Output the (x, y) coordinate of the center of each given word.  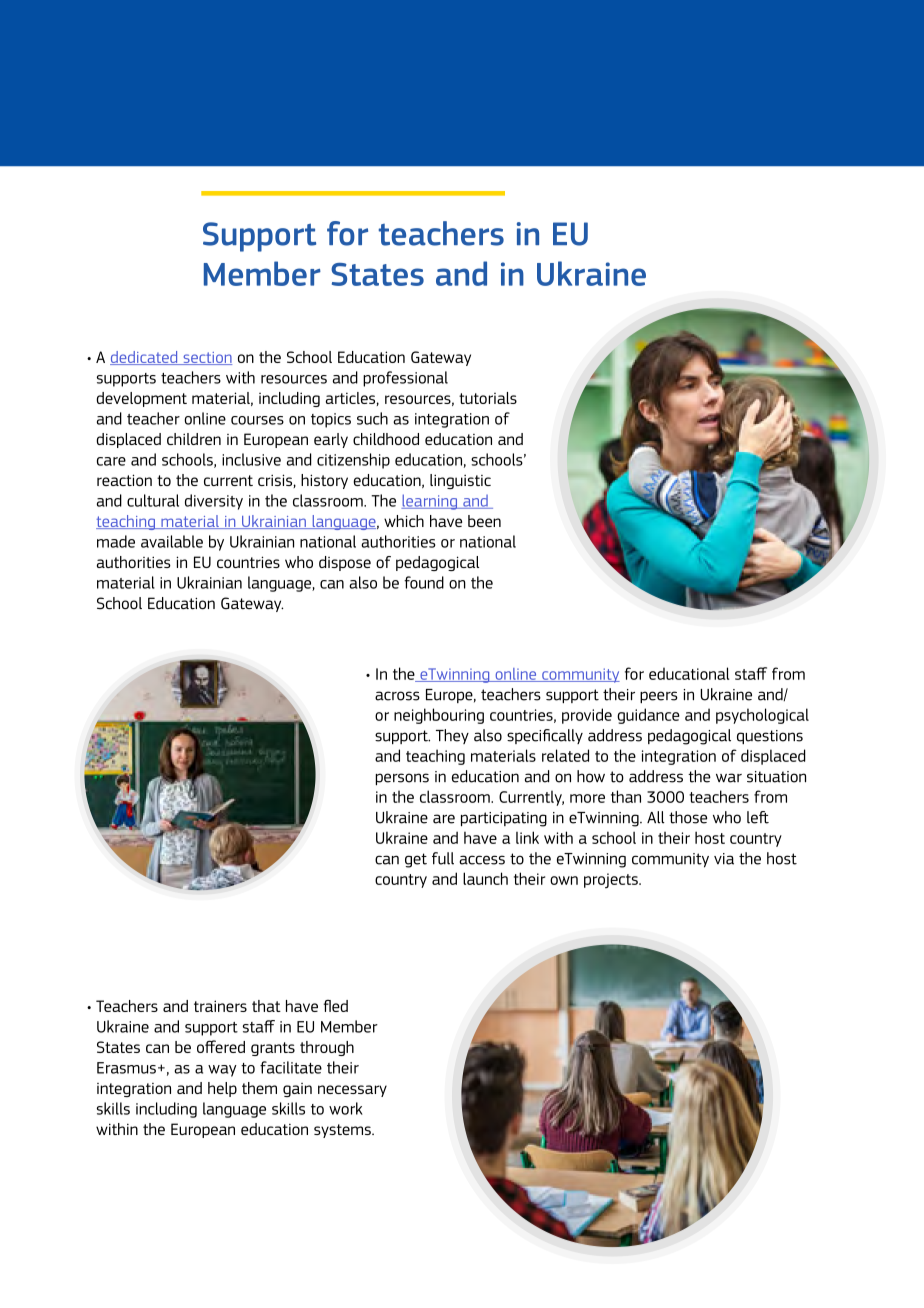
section (206, 358)
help (222, 1089)
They (452, 736)
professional (405, 379)
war (729, 778)
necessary (352, 1091)
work (346, 1108)
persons (402, 779)
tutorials (488, 398)
